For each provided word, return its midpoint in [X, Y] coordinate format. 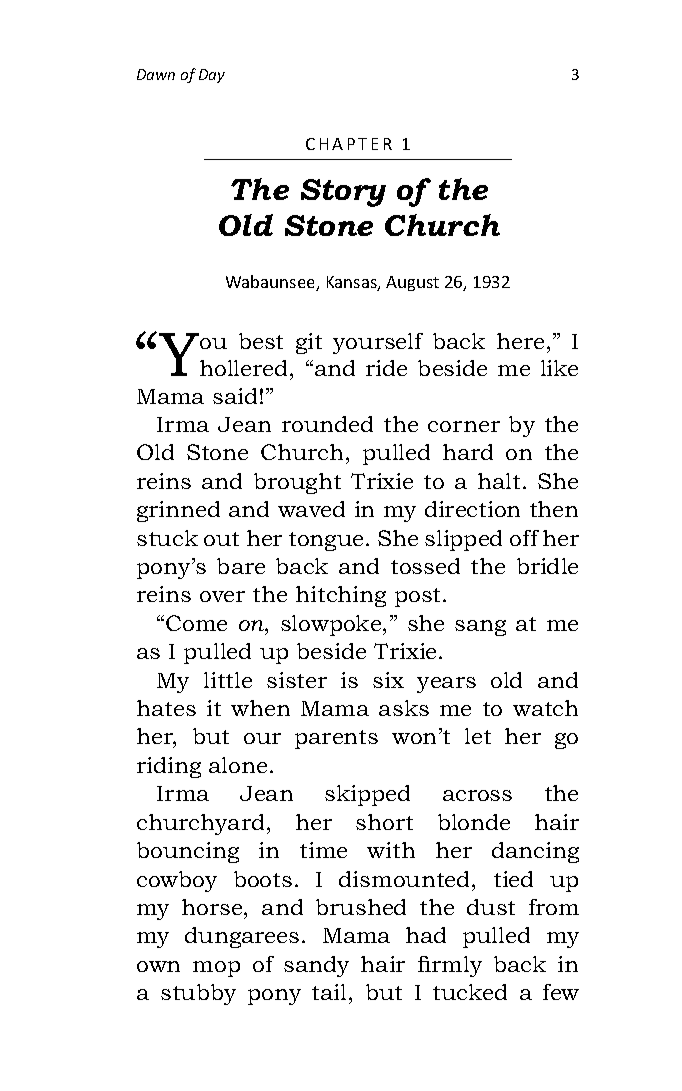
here [520, 341]
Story [343, 193]
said [235, 396]
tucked [470, 992]
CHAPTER [349, 144]
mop [216, 969]
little [228, 680]
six [388, 680]
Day [212, 76]
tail [331, 992]
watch [545, 708]
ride [386, 368]
